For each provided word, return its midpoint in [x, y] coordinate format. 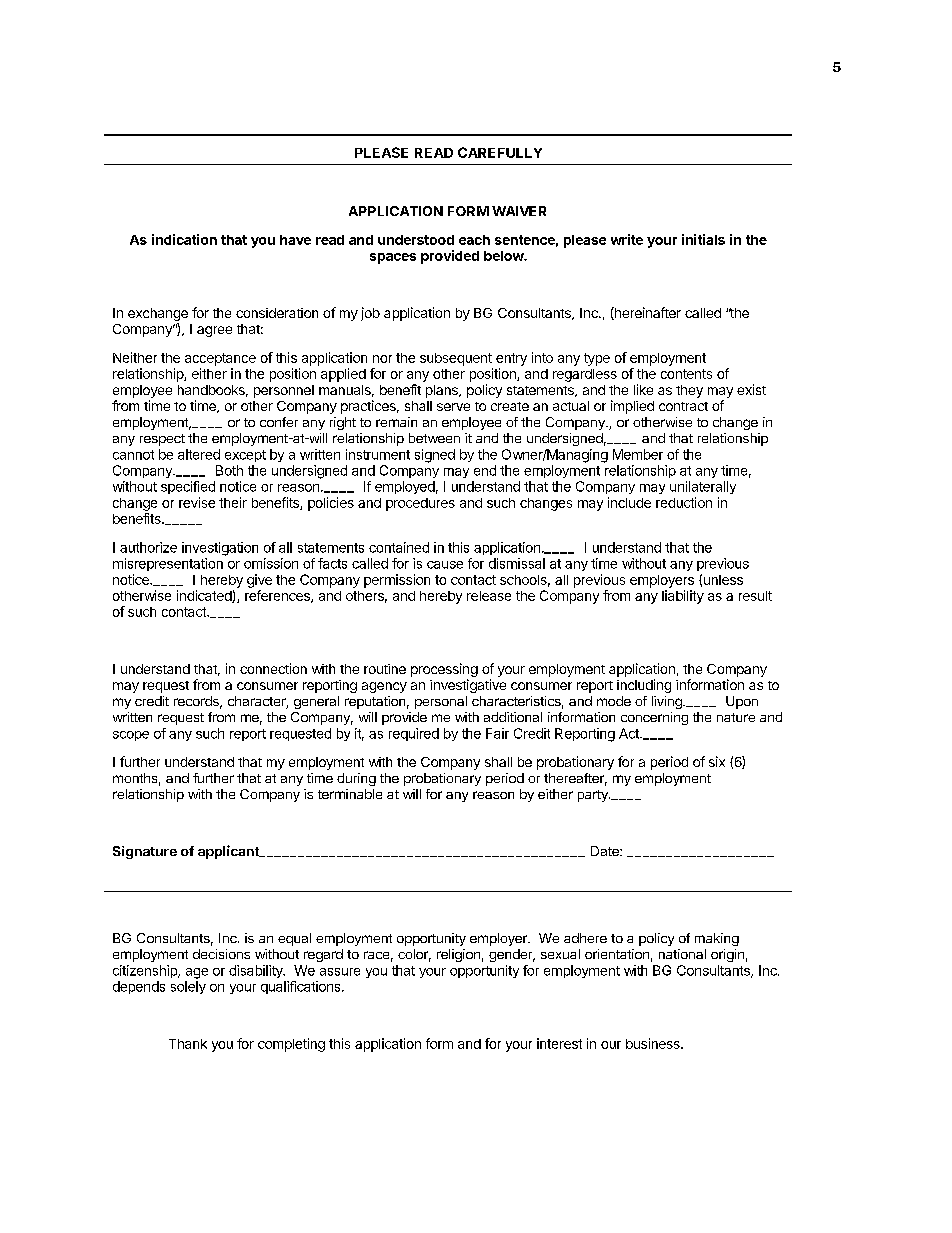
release [489, 596]
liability [683, 597]
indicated [205, 596]
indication [184, 239]
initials [703, 239]
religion [458, 955]
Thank [188, 1044]
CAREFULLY [500, 152]
